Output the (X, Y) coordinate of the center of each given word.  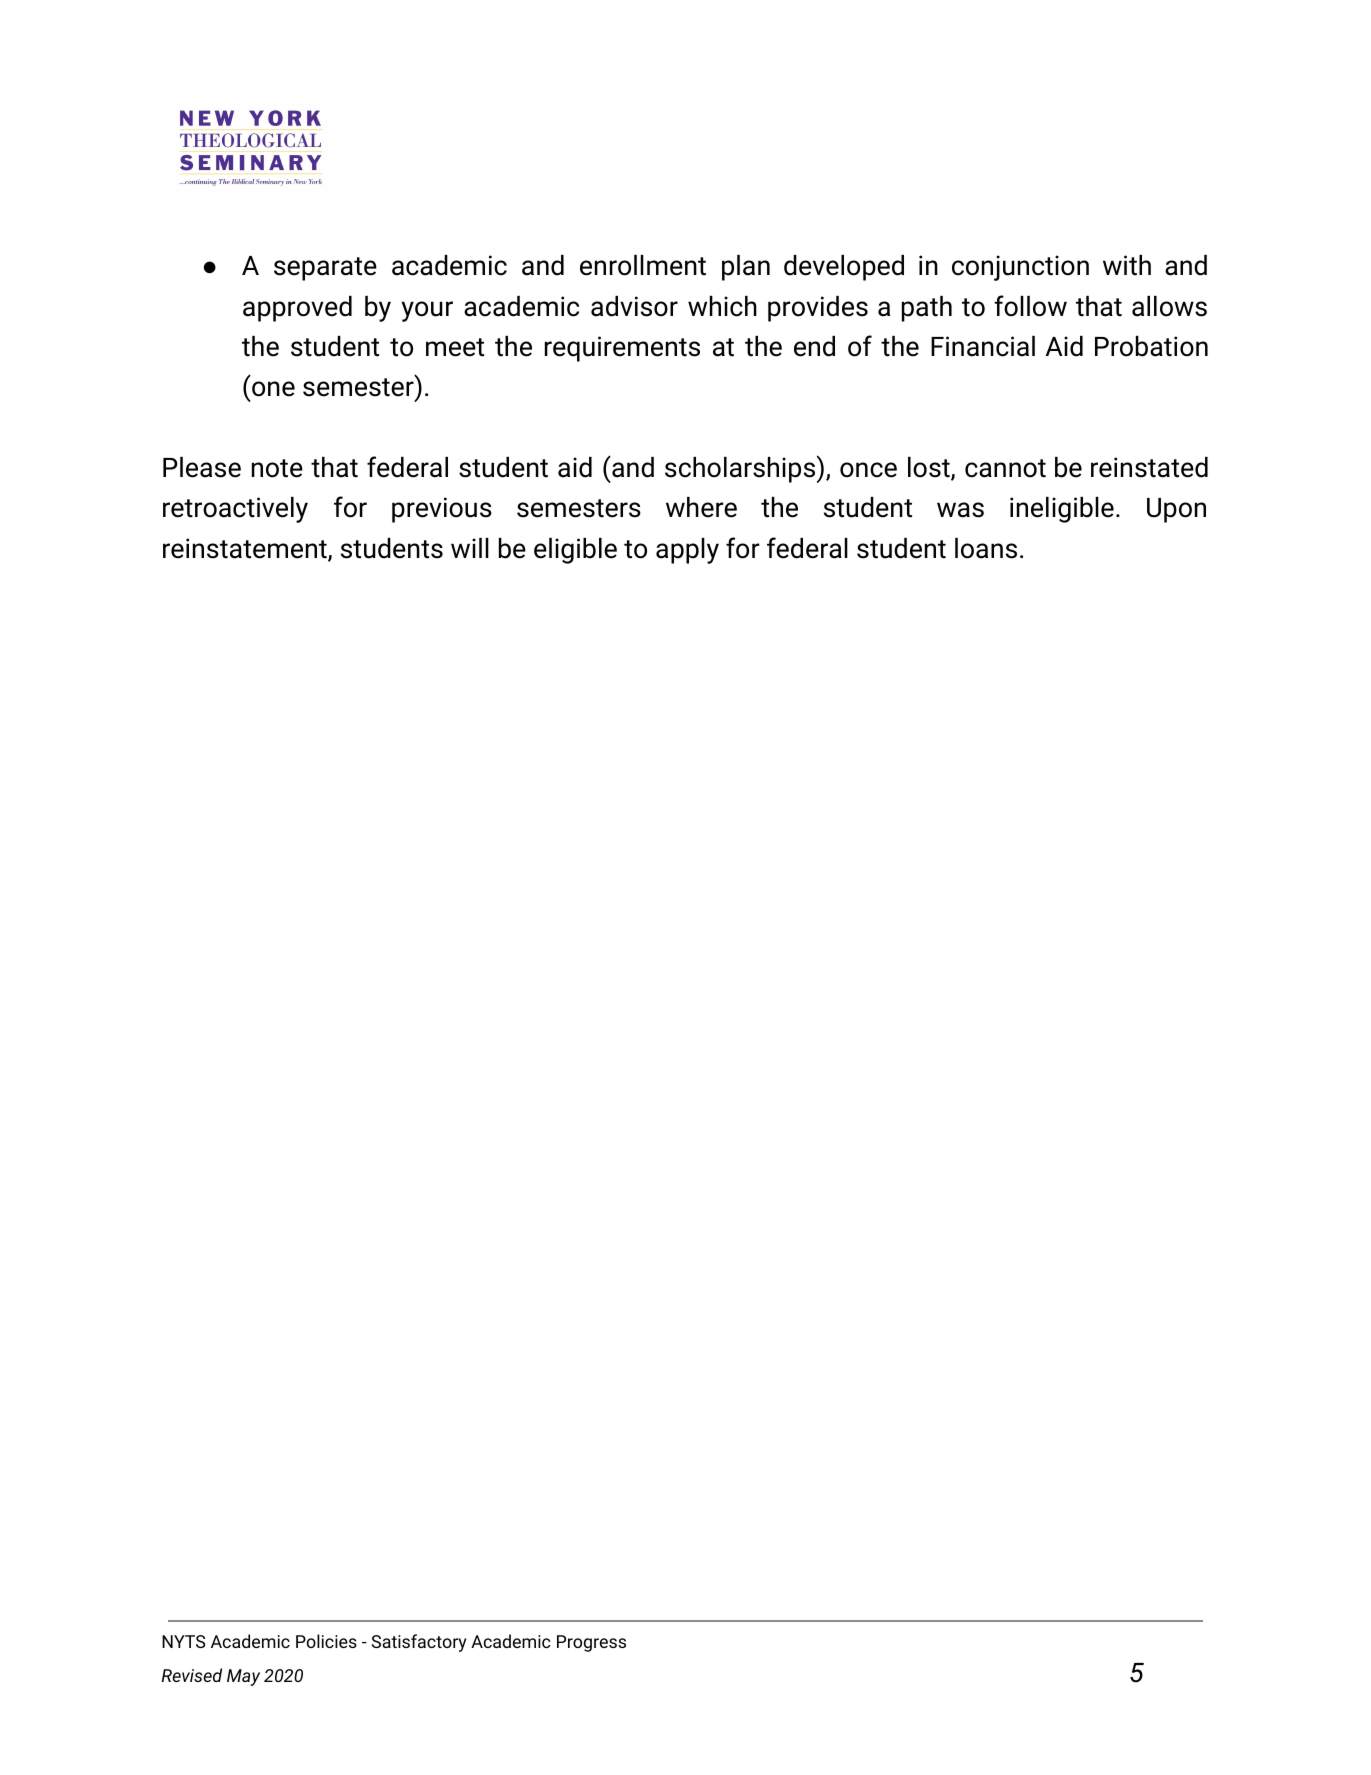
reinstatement (246, 549)
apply (687, 551)
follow (1030, 306)
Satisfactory (419, 1643)
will (470, 548)
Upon (1176, 510)
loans (986, 548)
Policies (326, 1641)
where (701, 507)
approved (297, 309)
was (960, 510)
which (722, 306)
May (243, 1677)
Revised (192, 1675)
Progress (591, 1643)
